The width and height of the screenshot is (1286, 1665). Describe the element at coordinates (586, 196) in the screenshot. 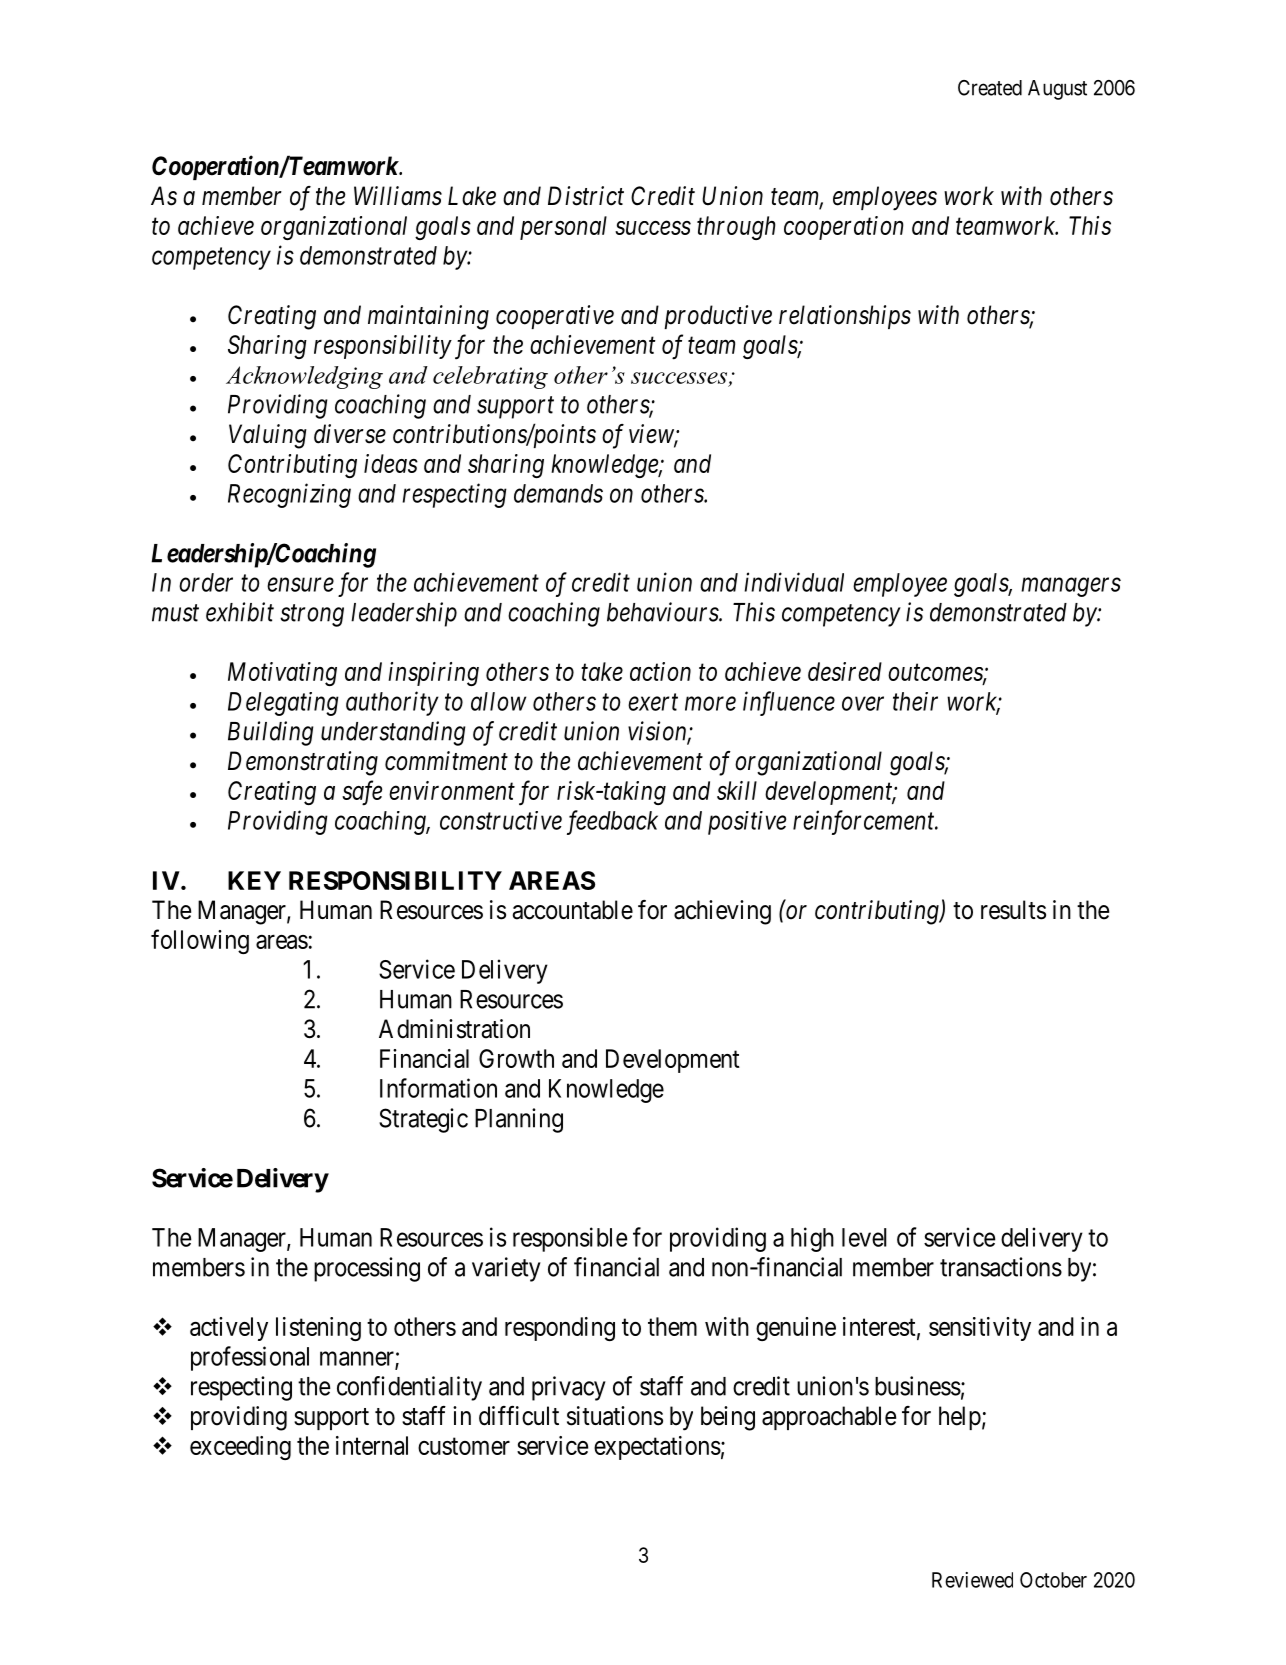

I see `District` at that location.
